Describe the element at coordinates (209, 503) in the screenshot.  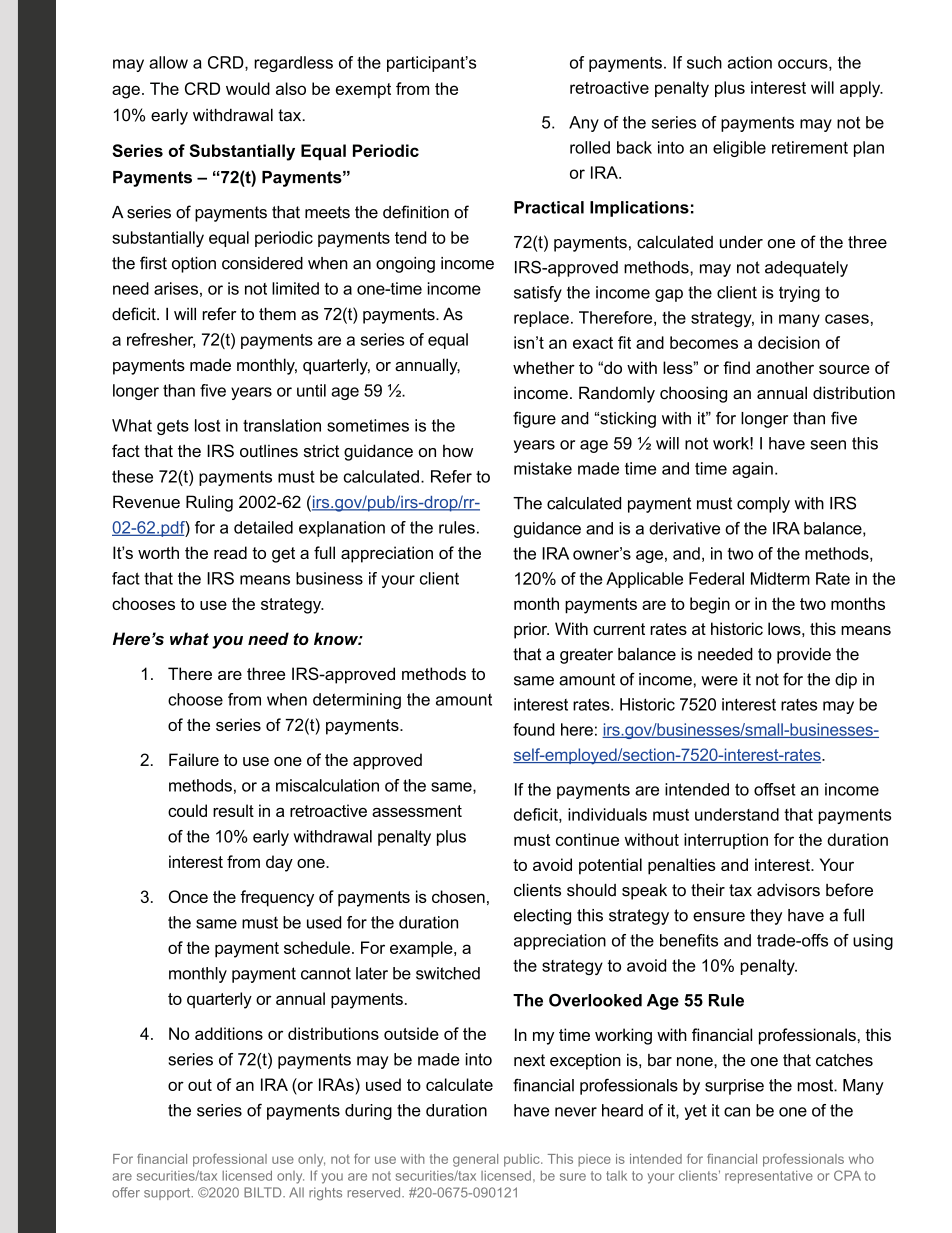
I see `Ruling` at that location.
